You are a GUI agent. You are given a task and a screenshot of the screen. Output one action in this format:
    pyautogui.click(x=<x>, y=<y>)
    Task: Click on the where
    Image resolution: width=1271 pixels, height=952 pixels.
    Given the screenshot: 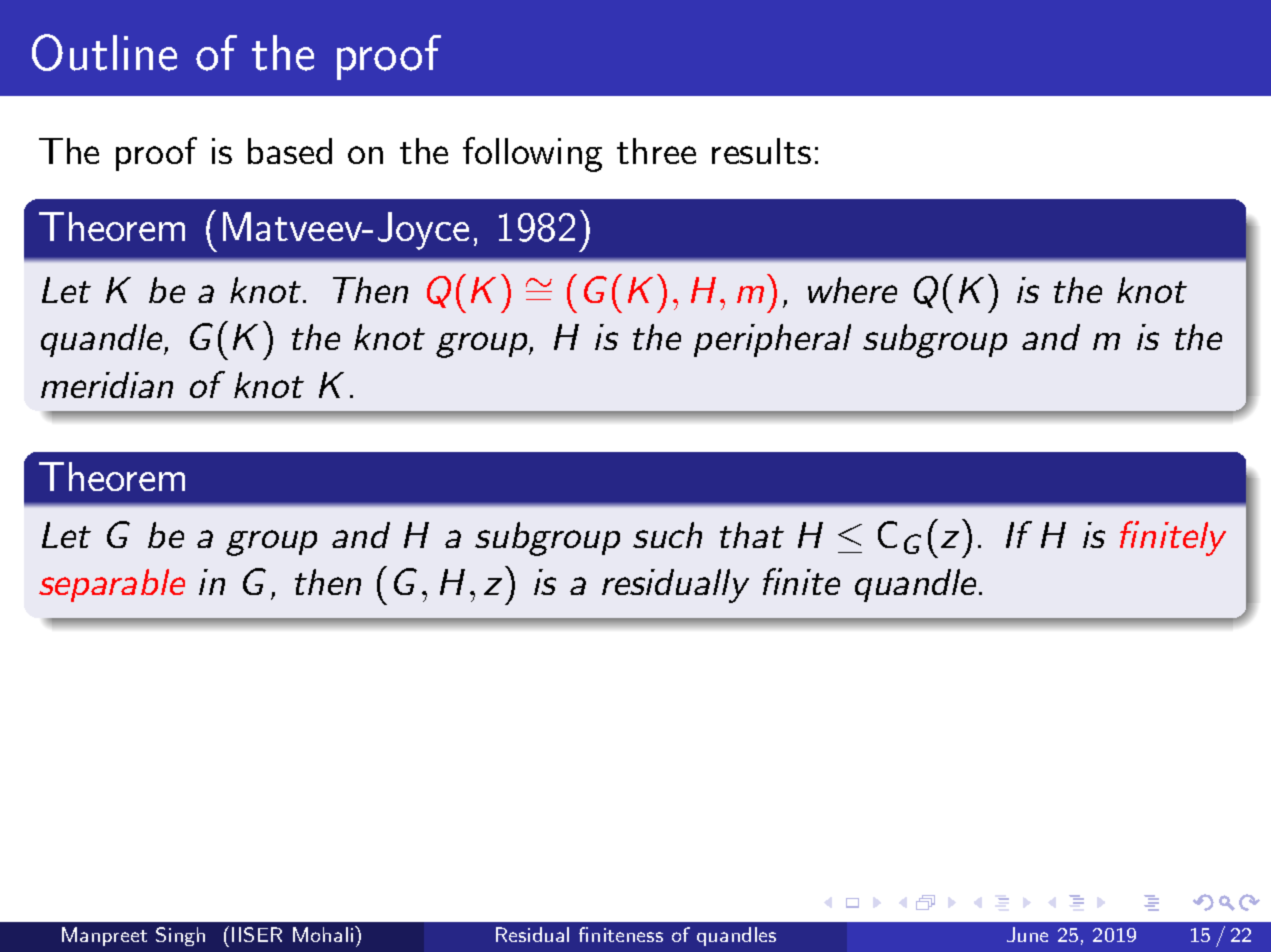 What is the action you would take?
    pyautogui.click(x=852, y=290)
